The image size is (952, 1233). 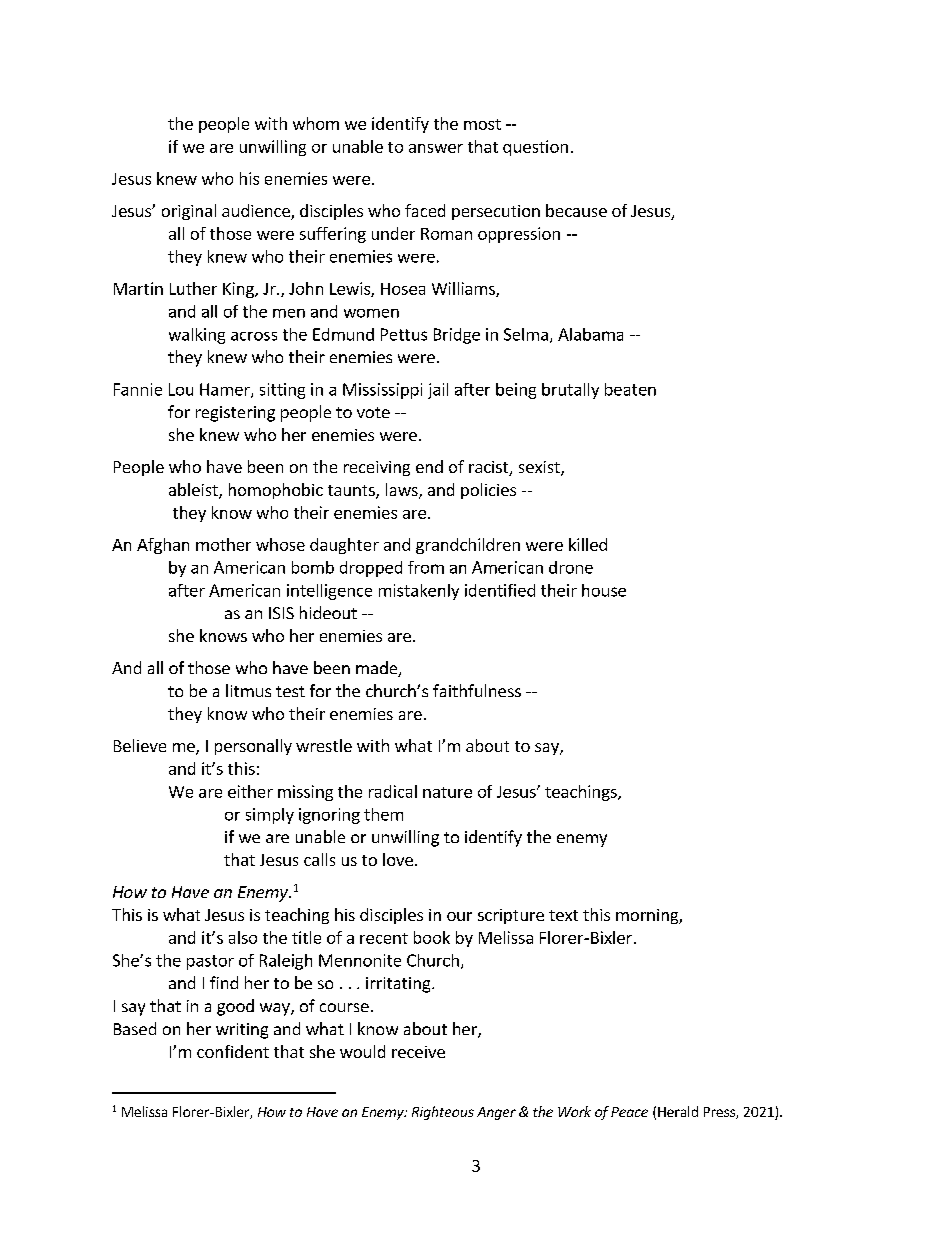 What do you see at coordinates (194, 491) in the page?
I see `ableist` at bounding box center [194, 491].
